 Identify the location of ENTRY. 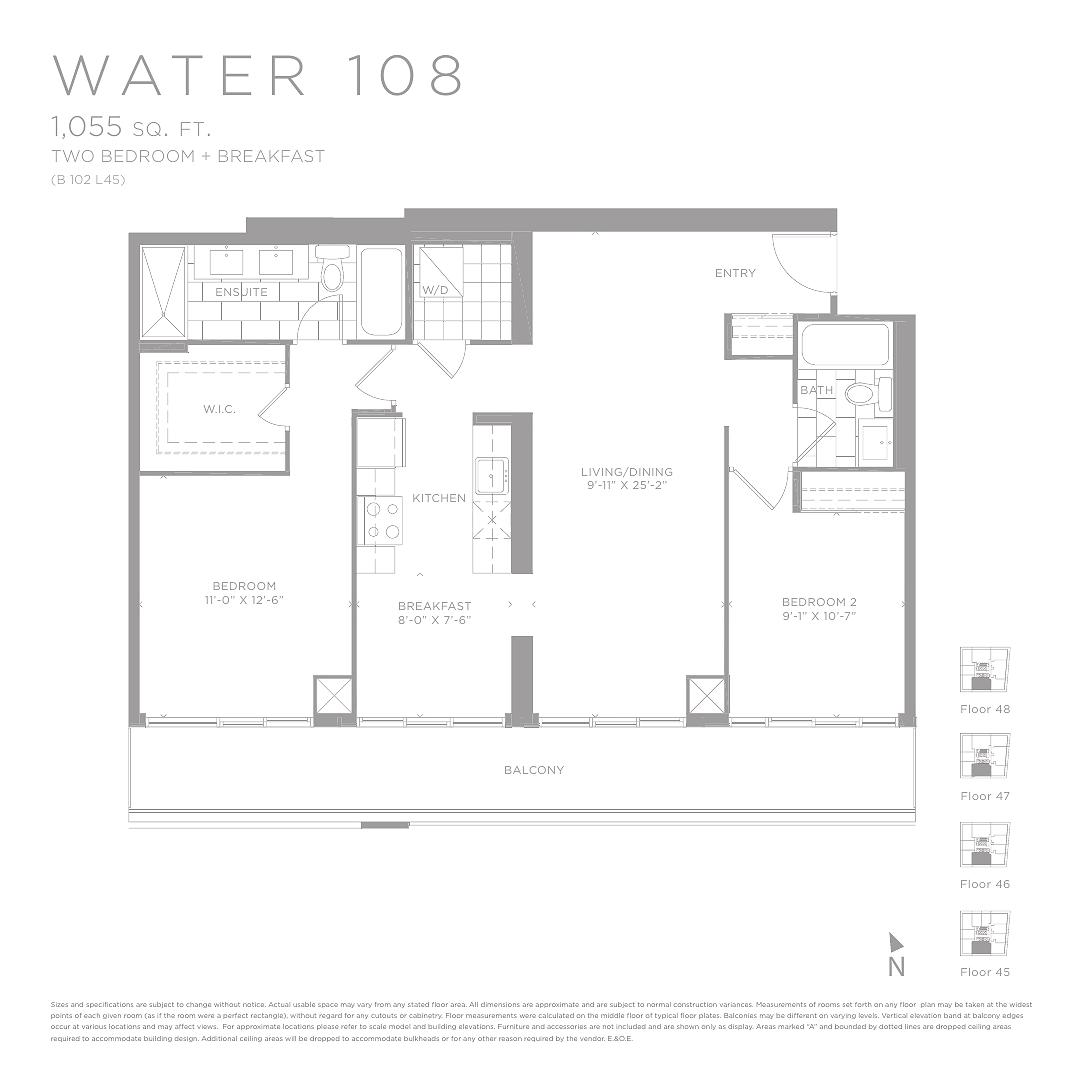
(735, 273).
